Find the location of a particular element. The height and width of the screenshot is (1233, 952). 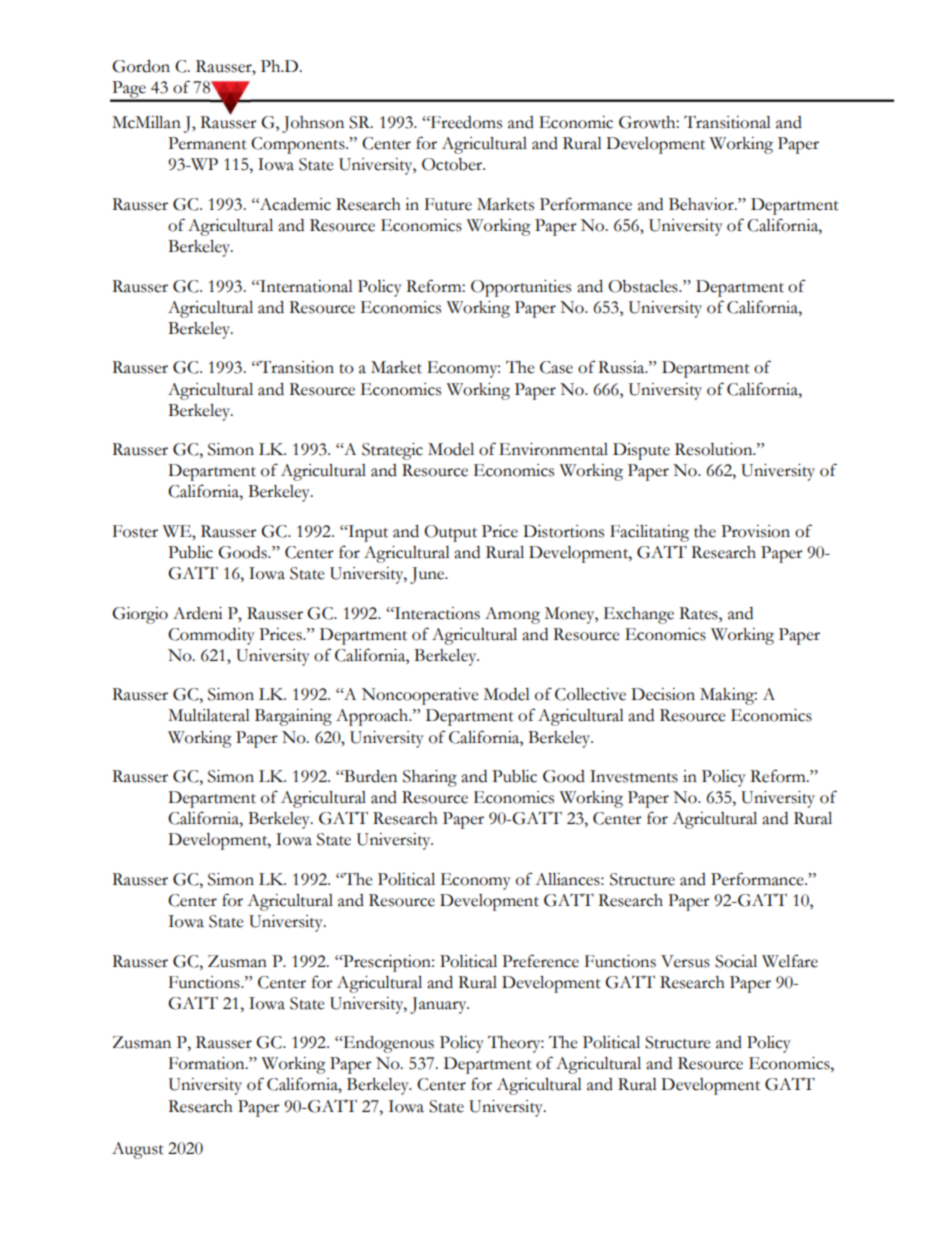

Rates is located at coordinates (699, 613).
